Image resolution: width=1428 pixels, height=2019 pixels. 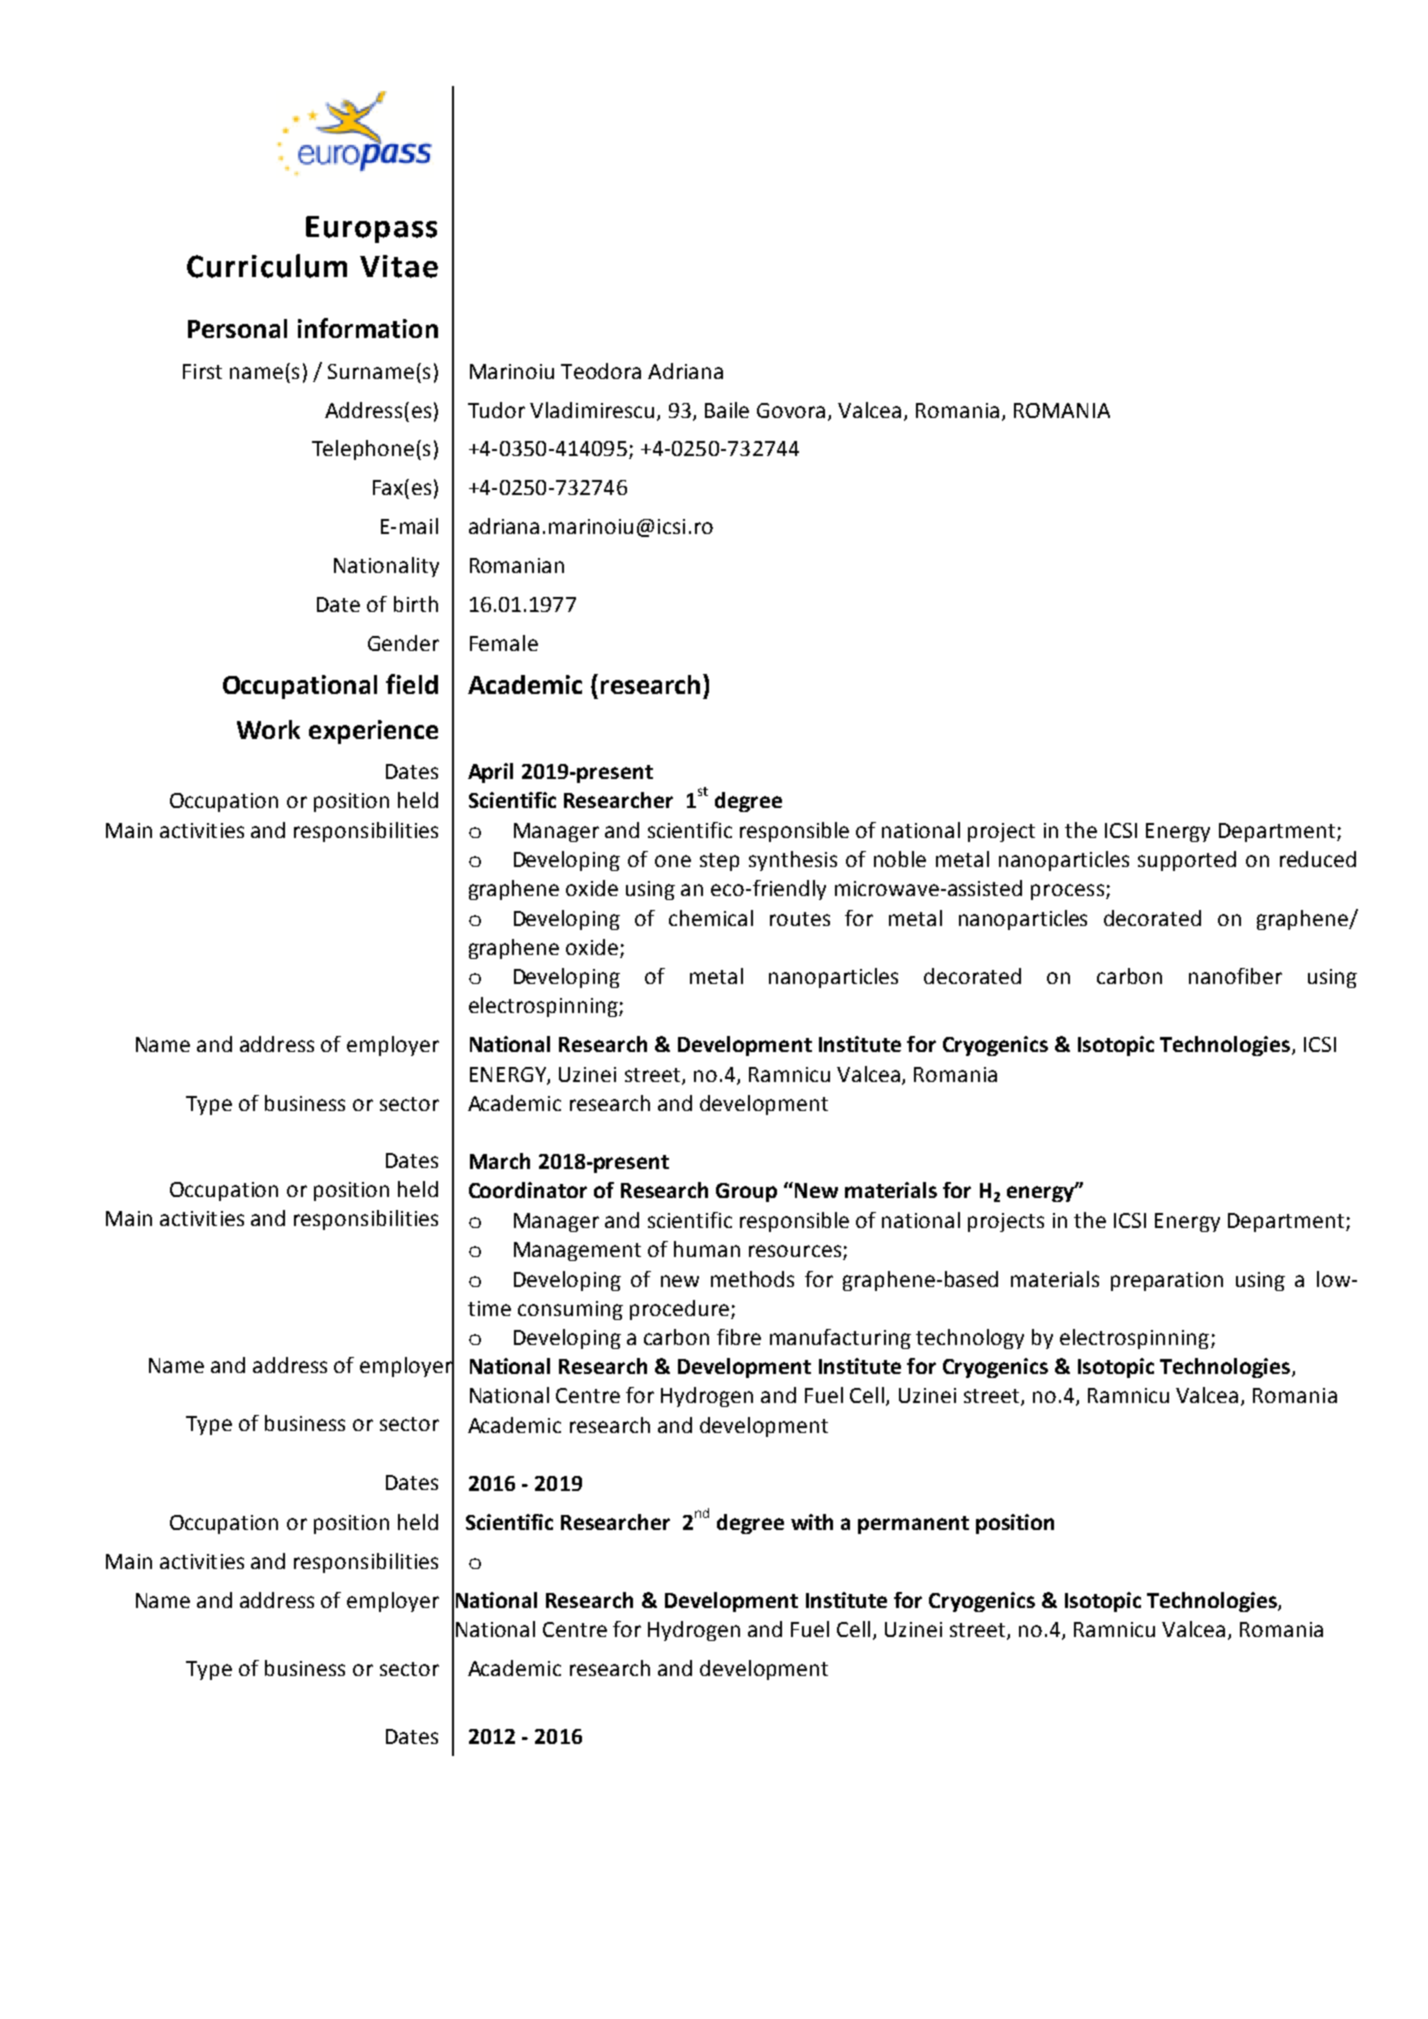 I want to click on preparation, so click(x=1167, y=1281).
